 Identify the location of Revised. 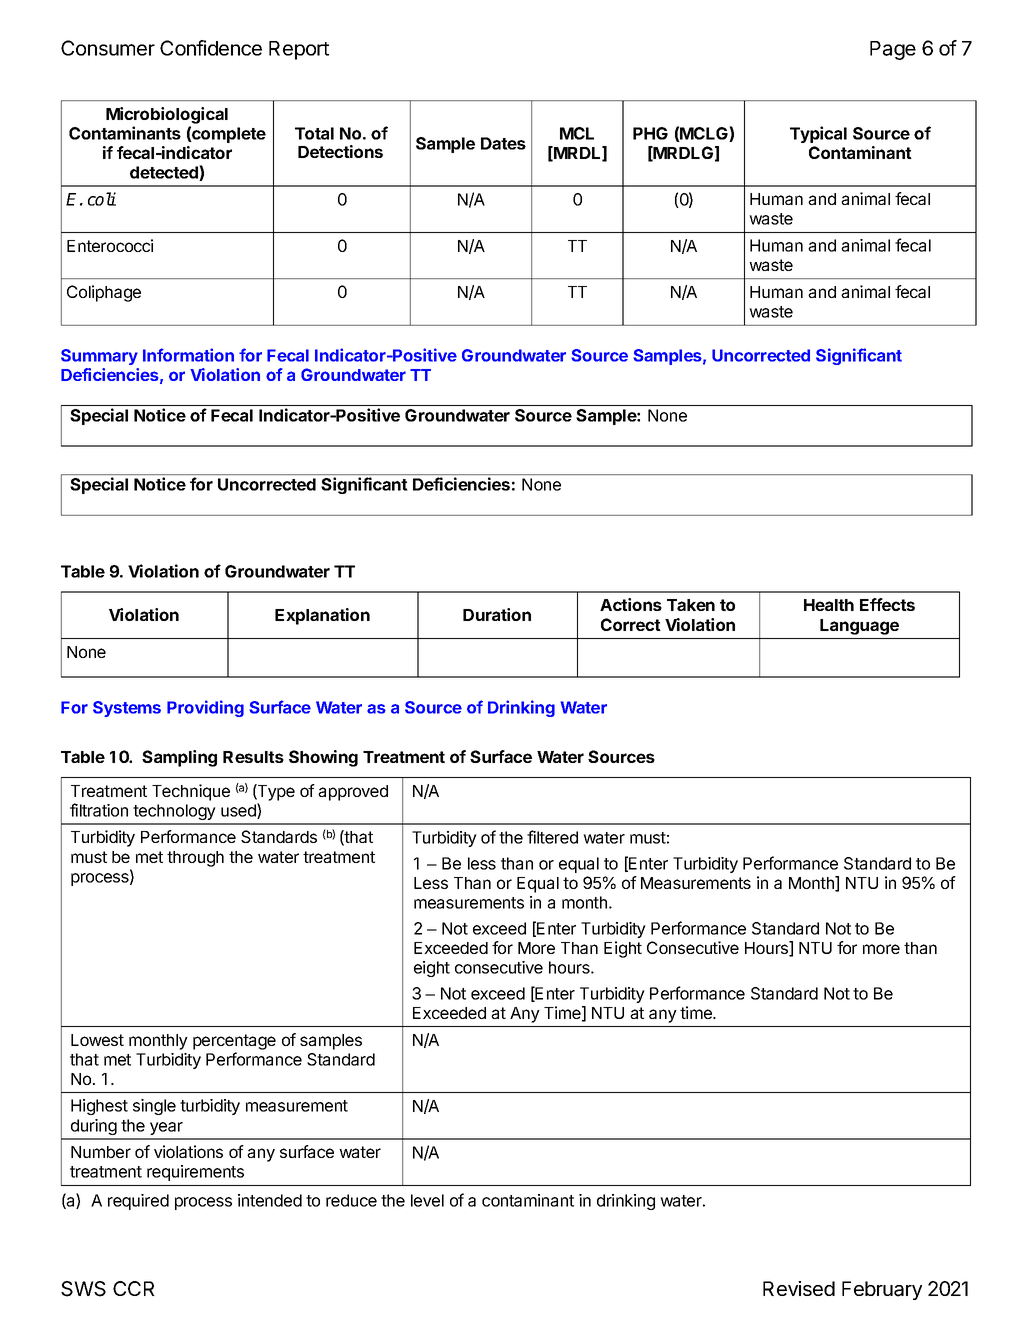
(799, 1288).
